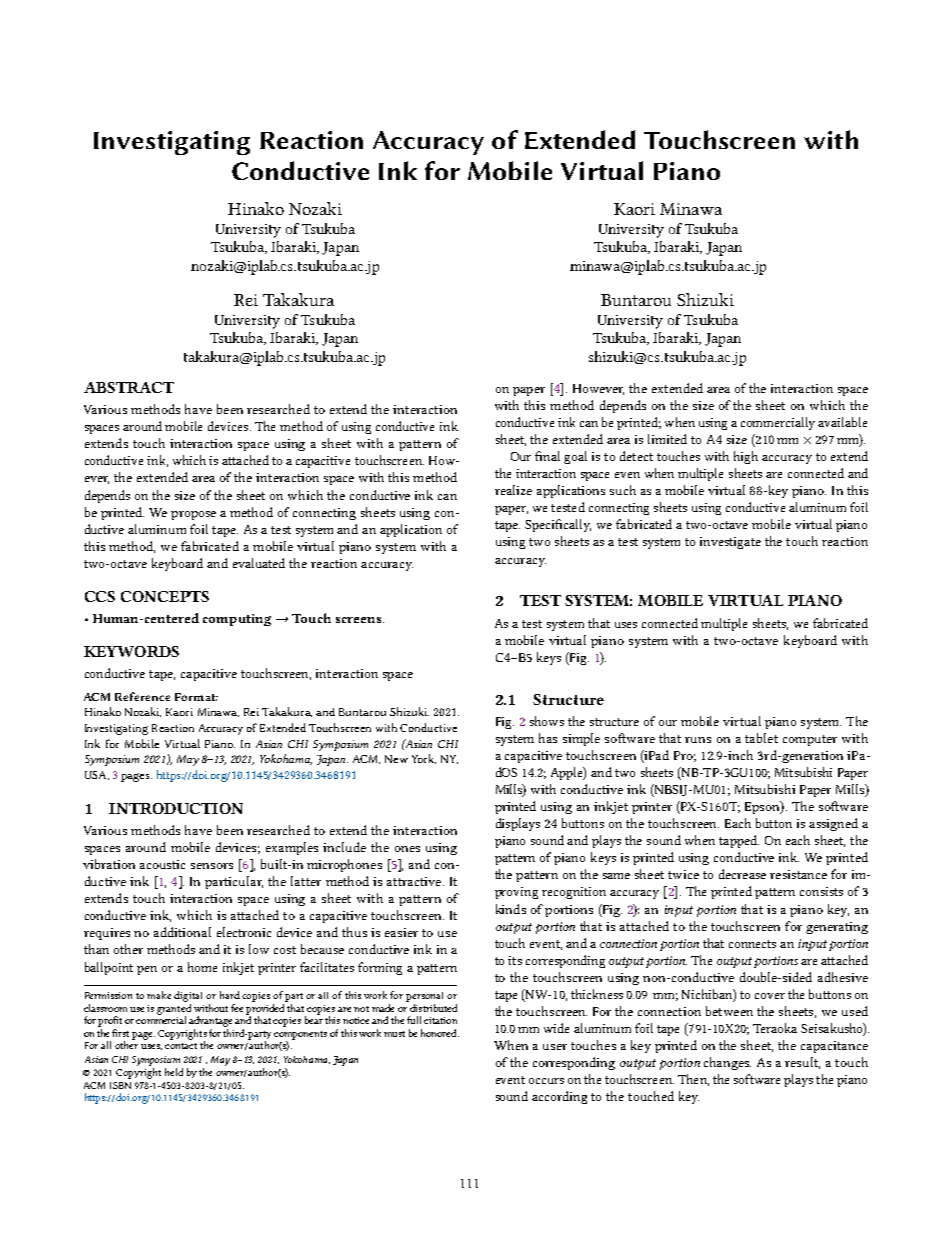 The height and width of the image is (1233, 952). Describe the element at coordinates (401, 932) in the image. I see `easier` at that location.
